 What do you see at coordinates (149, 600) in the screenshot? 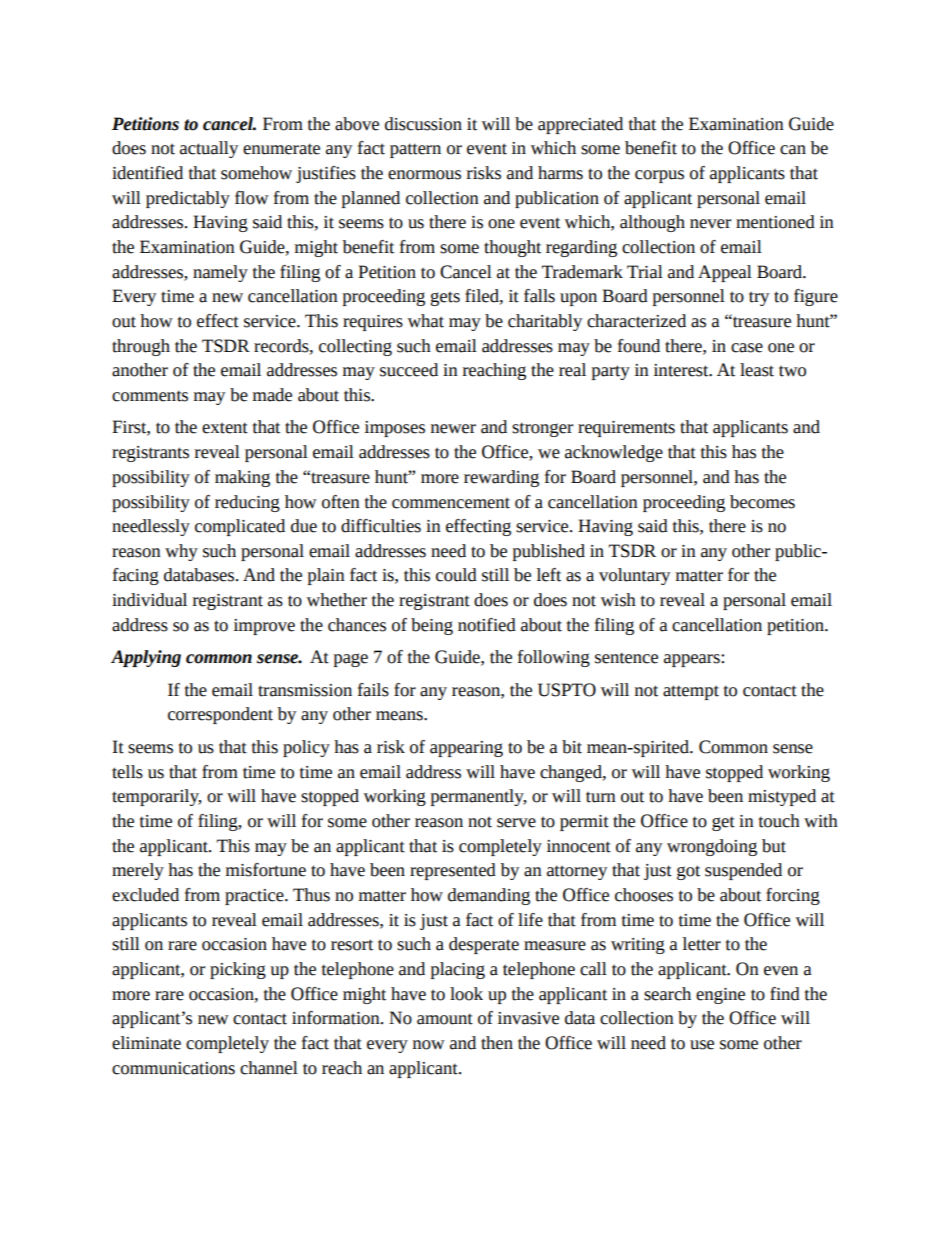
I see `individual` at bounding box center [149, 600].
